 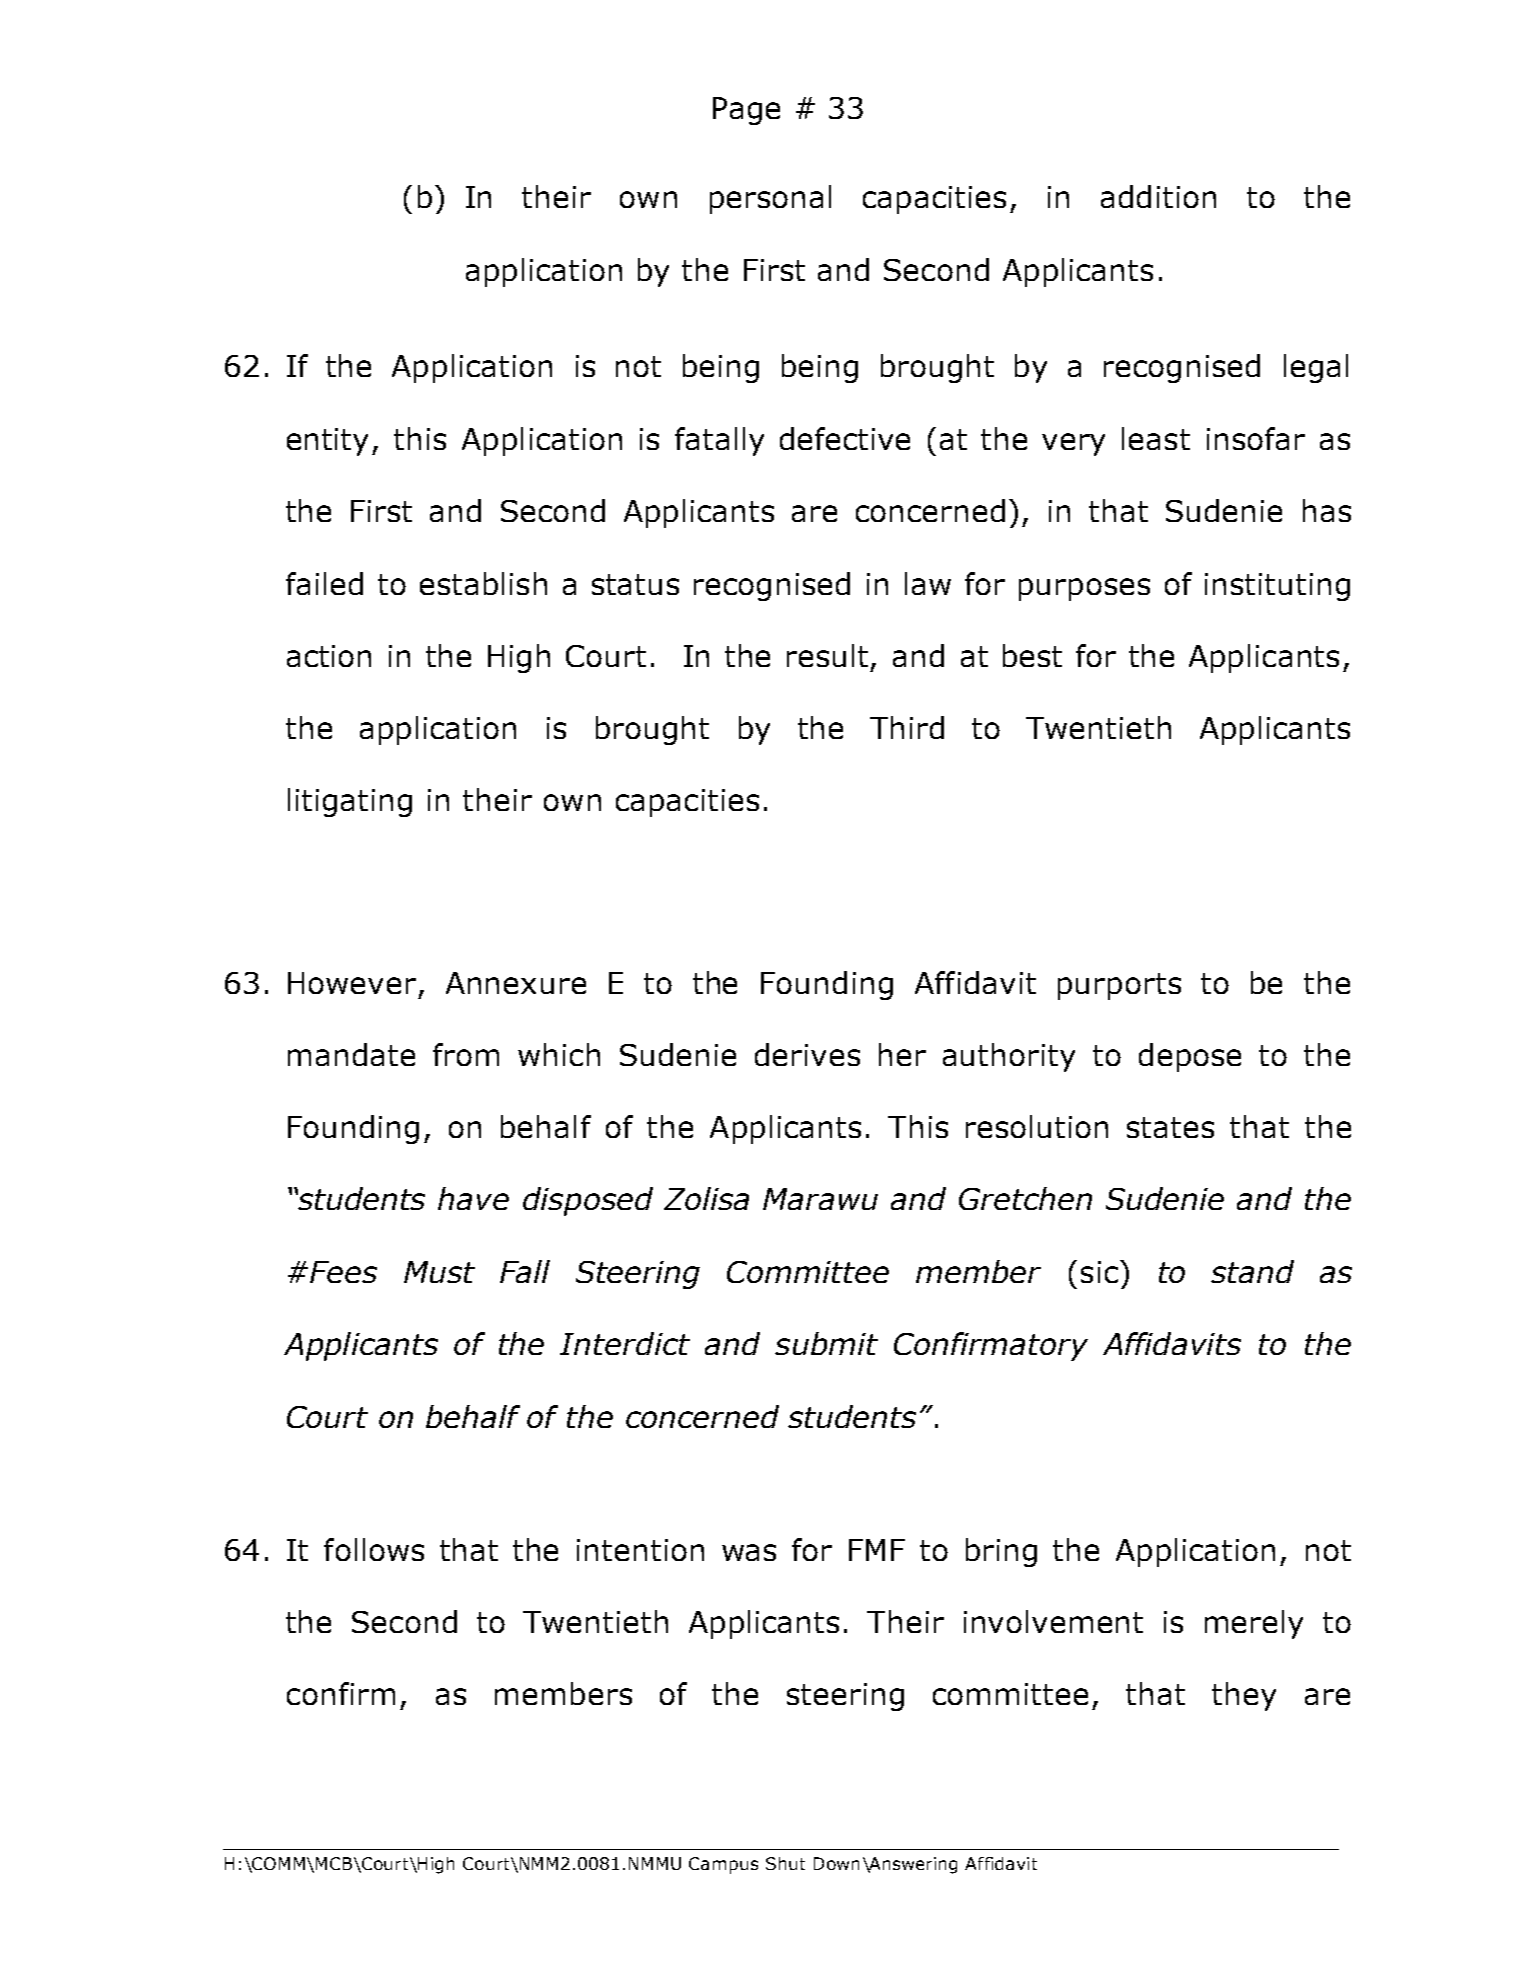 What do you see at coordinates (826, 1343) in the image?
I see `submit` at bounding box center [826, 1343].
